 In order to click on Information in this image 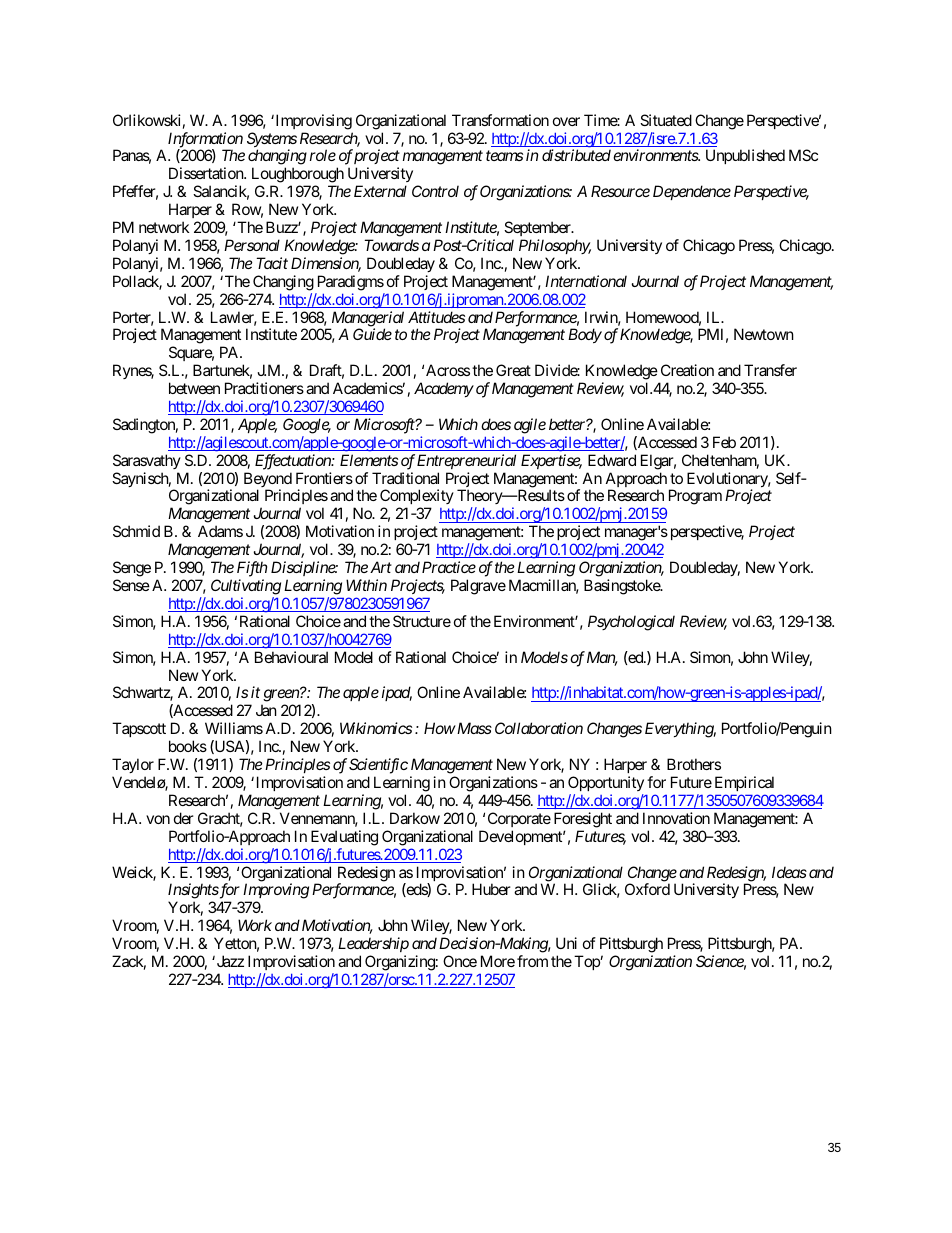, I will do `click(205, 141)`.
